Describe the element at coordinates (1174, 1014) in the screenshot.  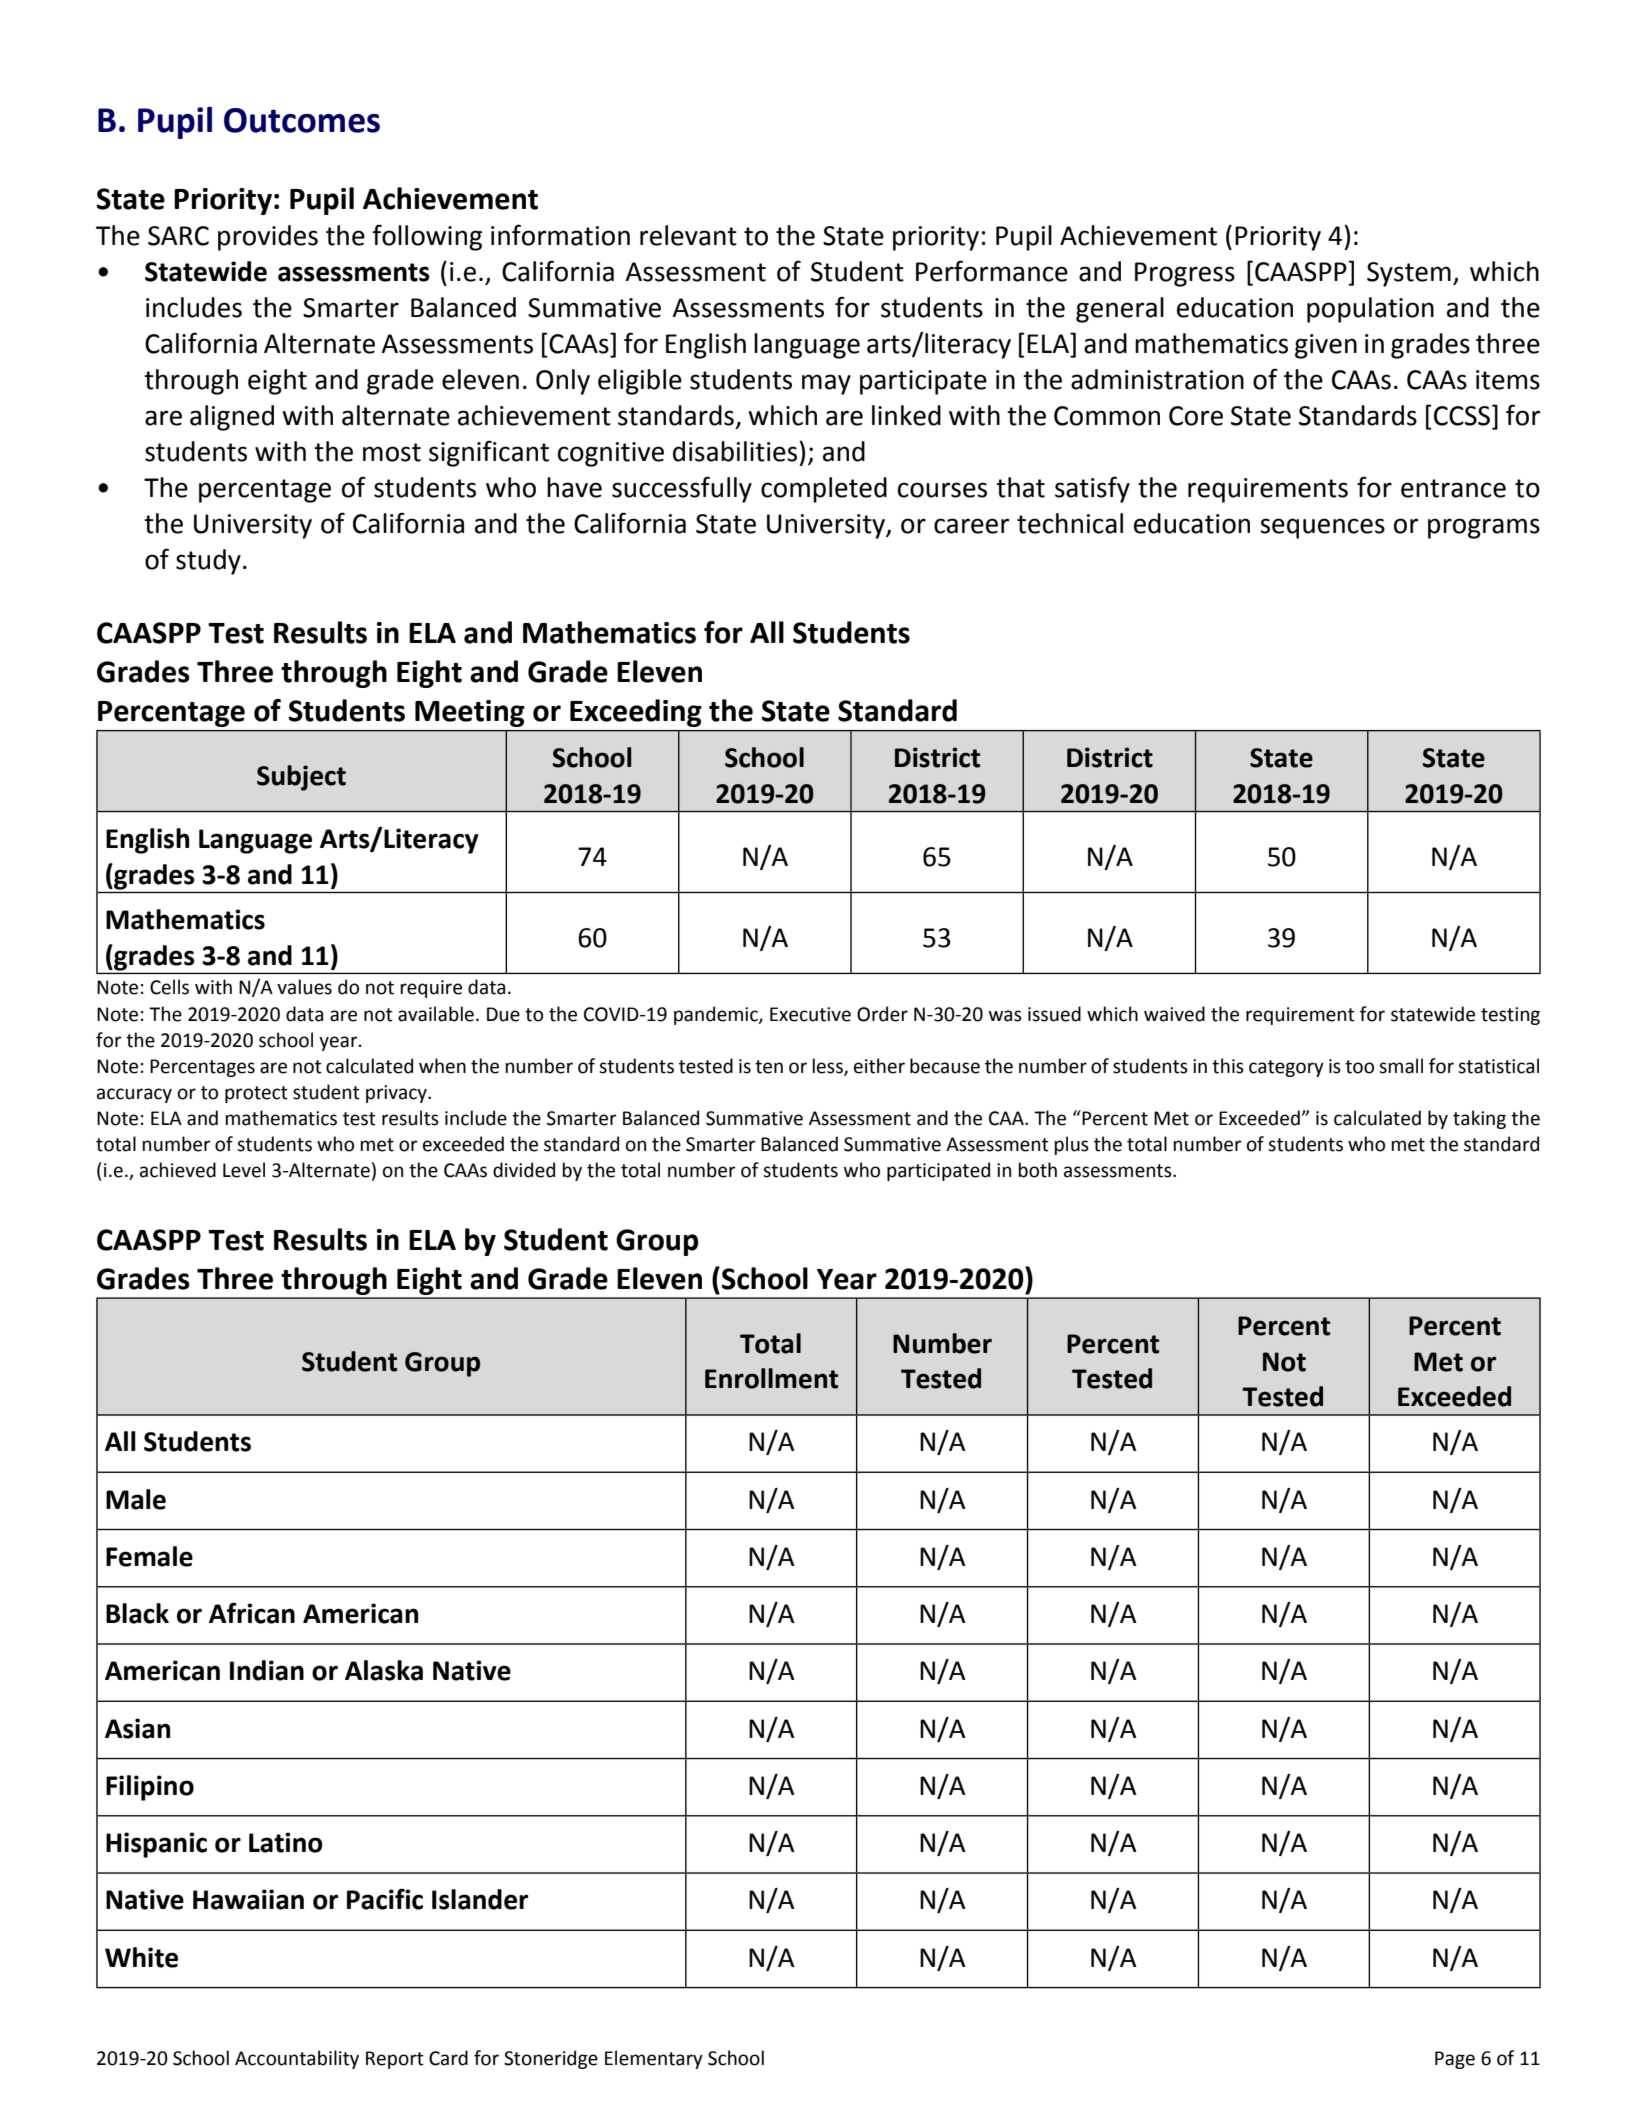
I see `waived` at that location.
